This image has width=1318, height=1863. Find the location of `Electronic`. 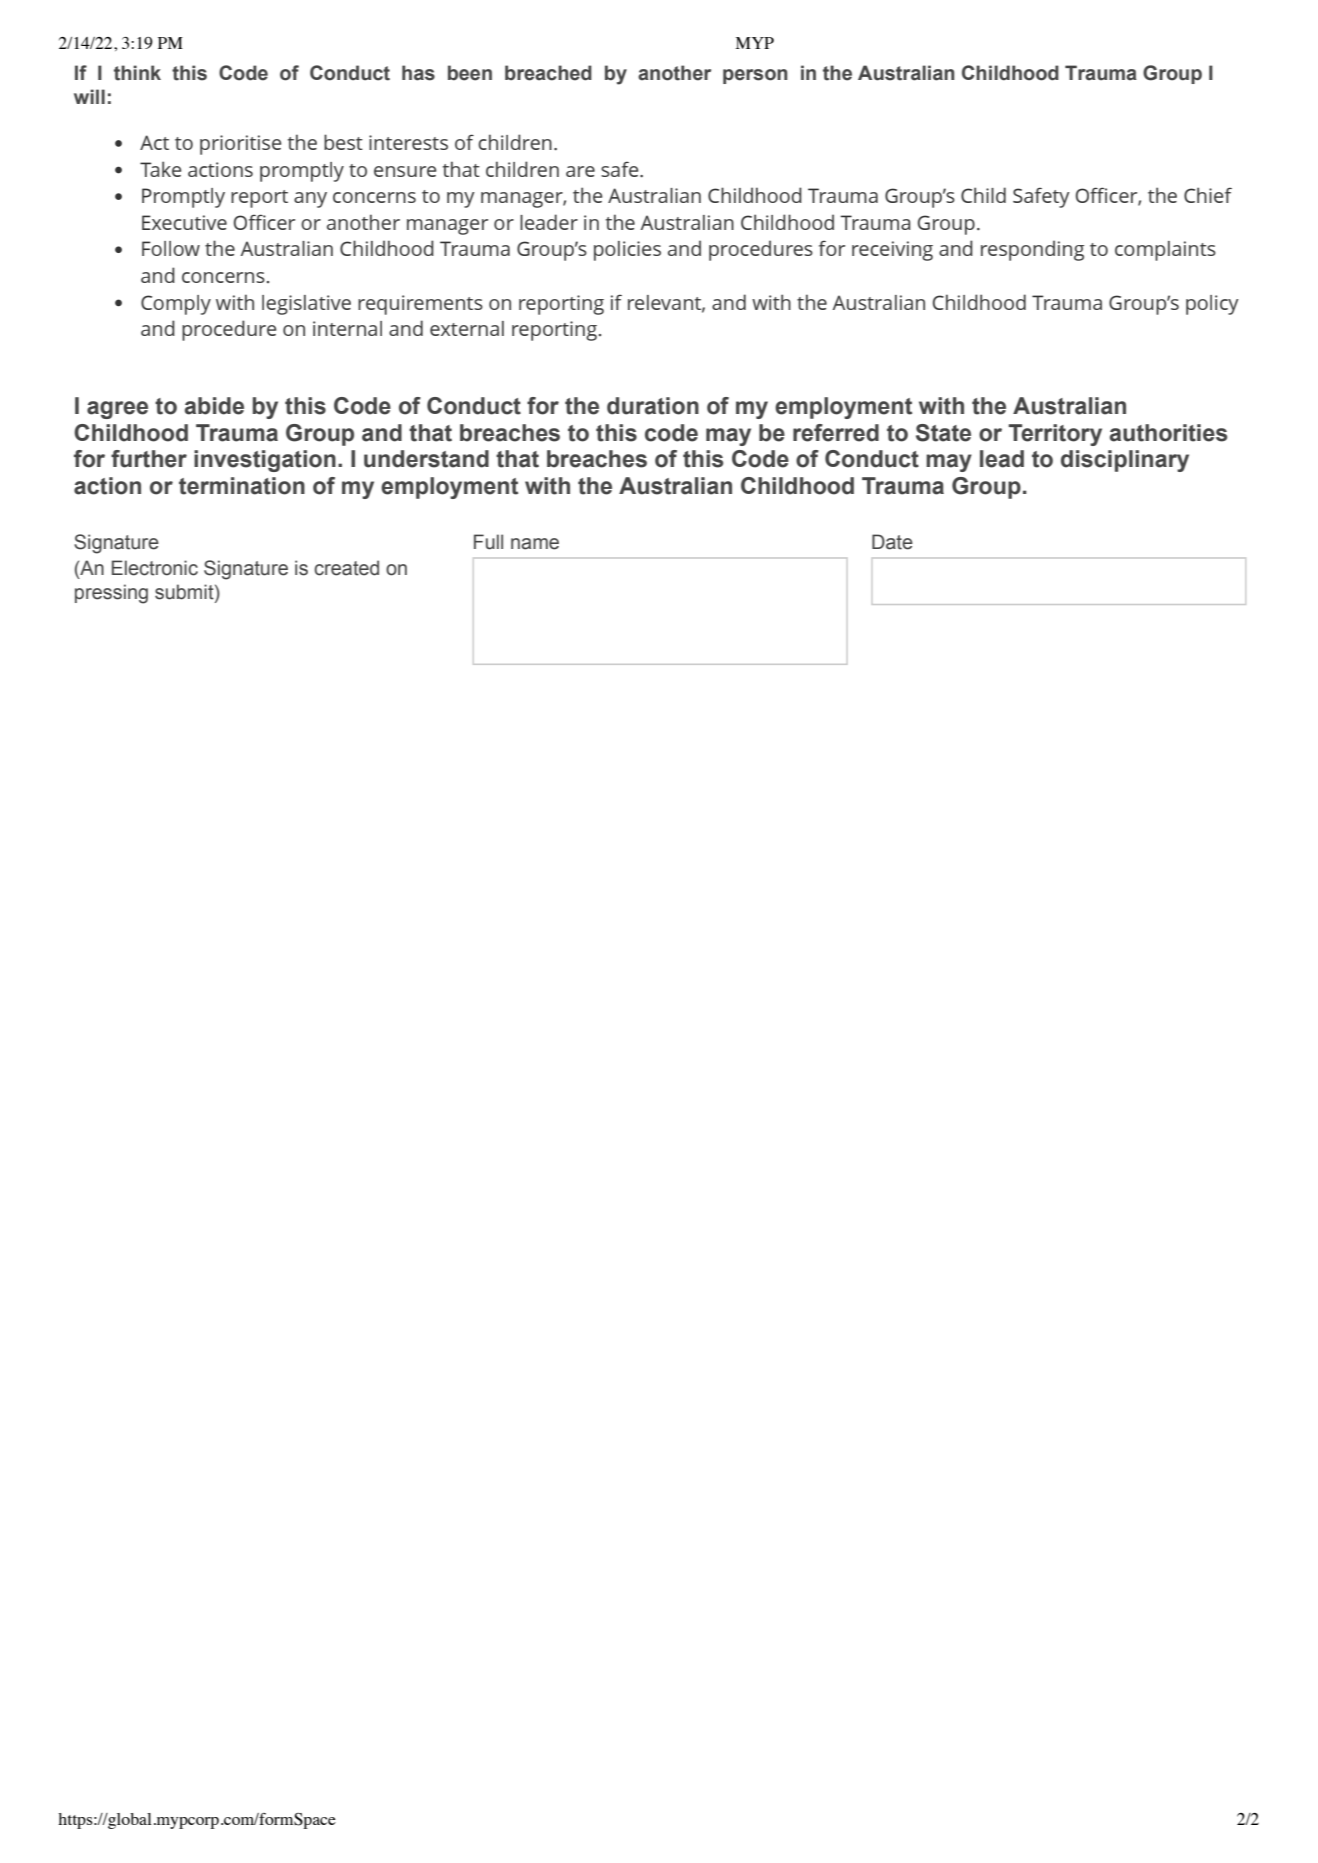

Electronic is located at coordinates (155, 568).
